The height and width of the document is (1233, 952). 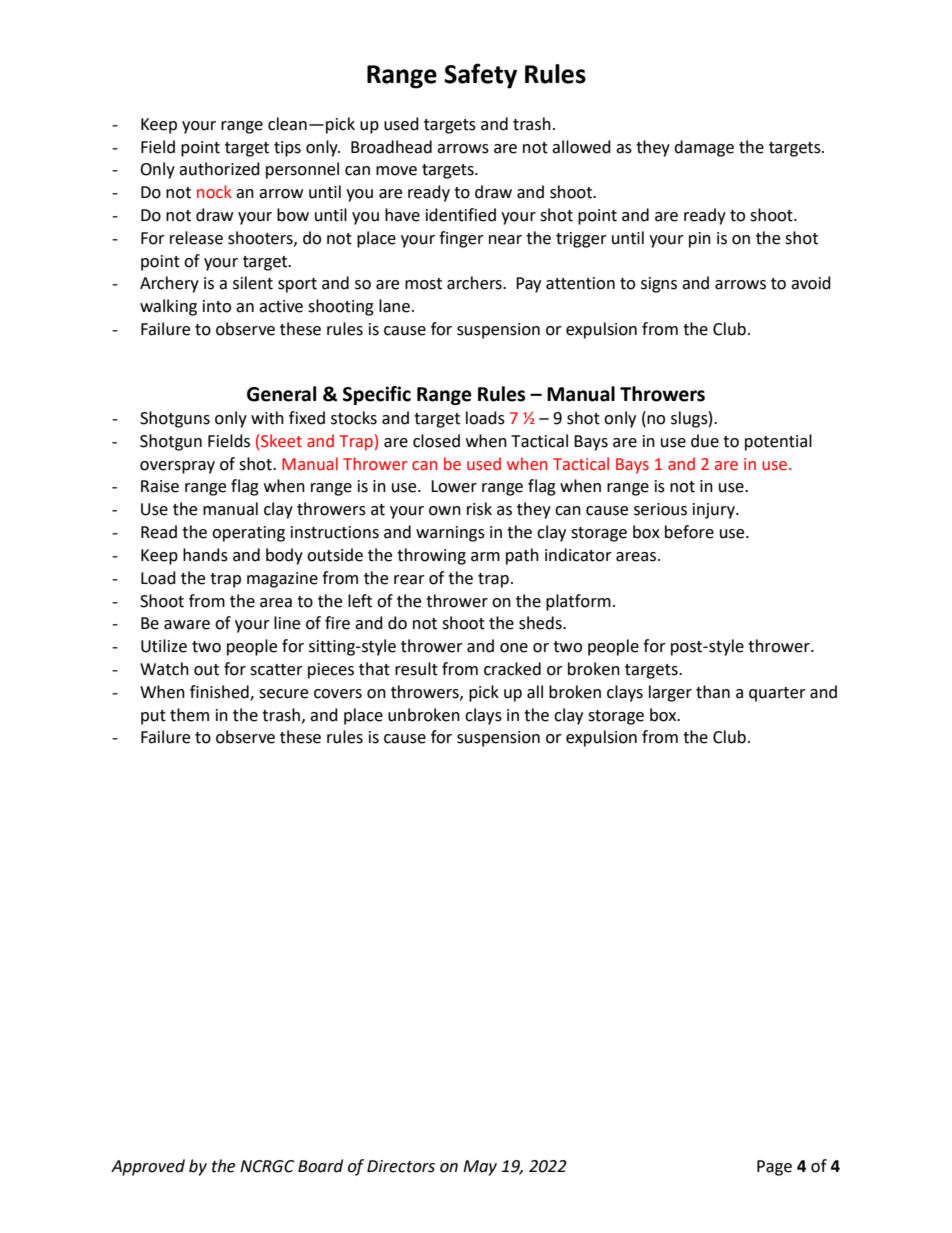 What do you see at coordinates (480, 1168) in the document?
I see `May` at bounding box center [480, 1168].
